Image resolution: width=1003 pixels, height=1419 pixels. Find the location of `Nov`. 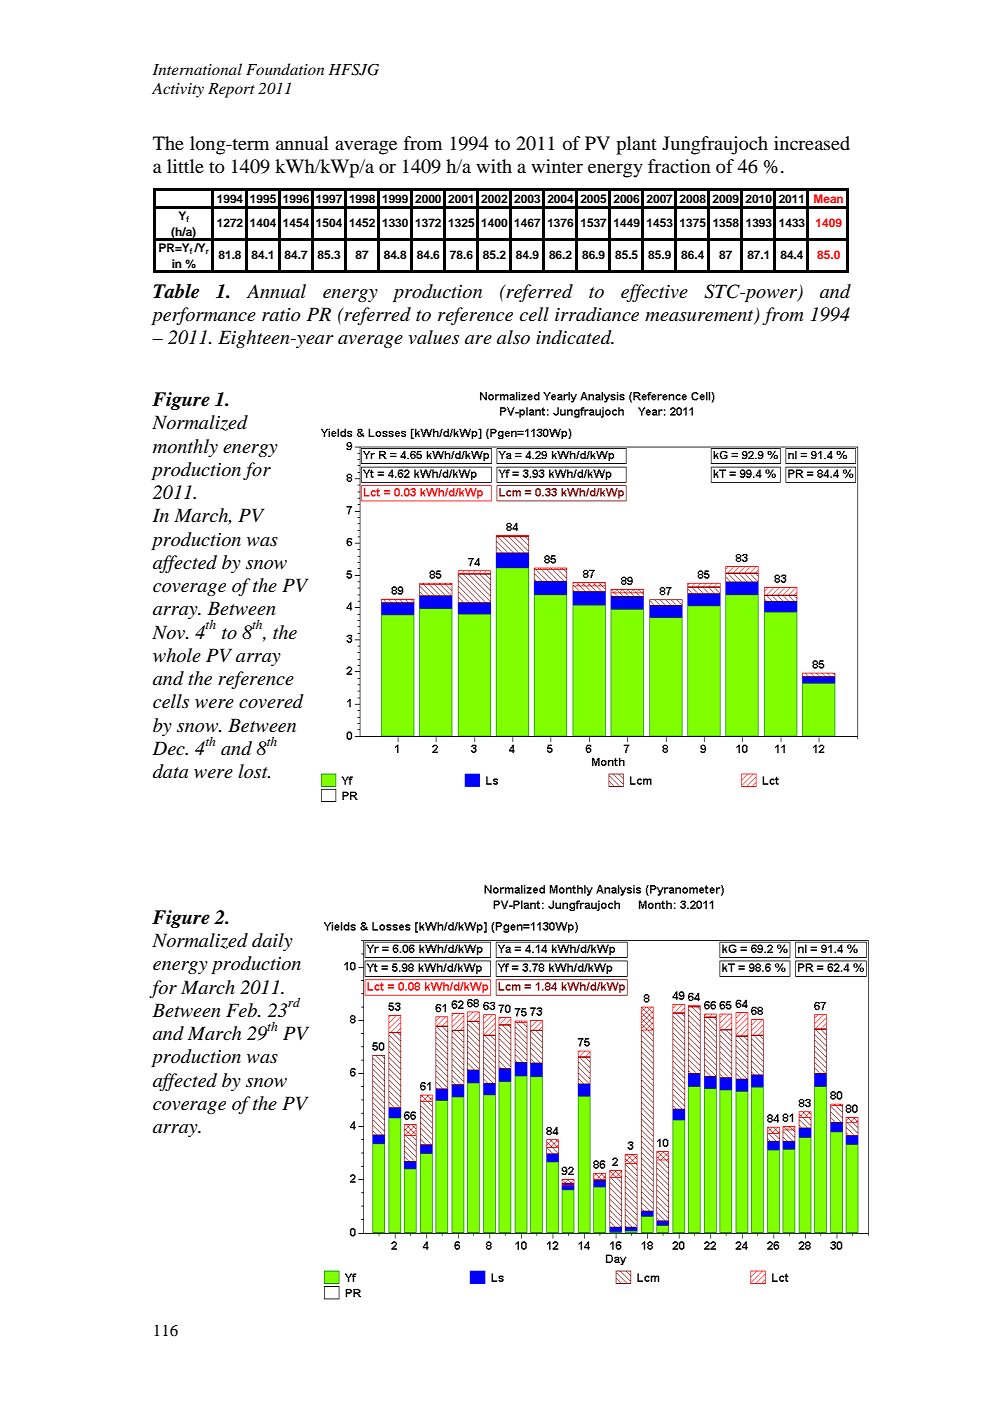

Nov is located at coordinates (170, 632).
